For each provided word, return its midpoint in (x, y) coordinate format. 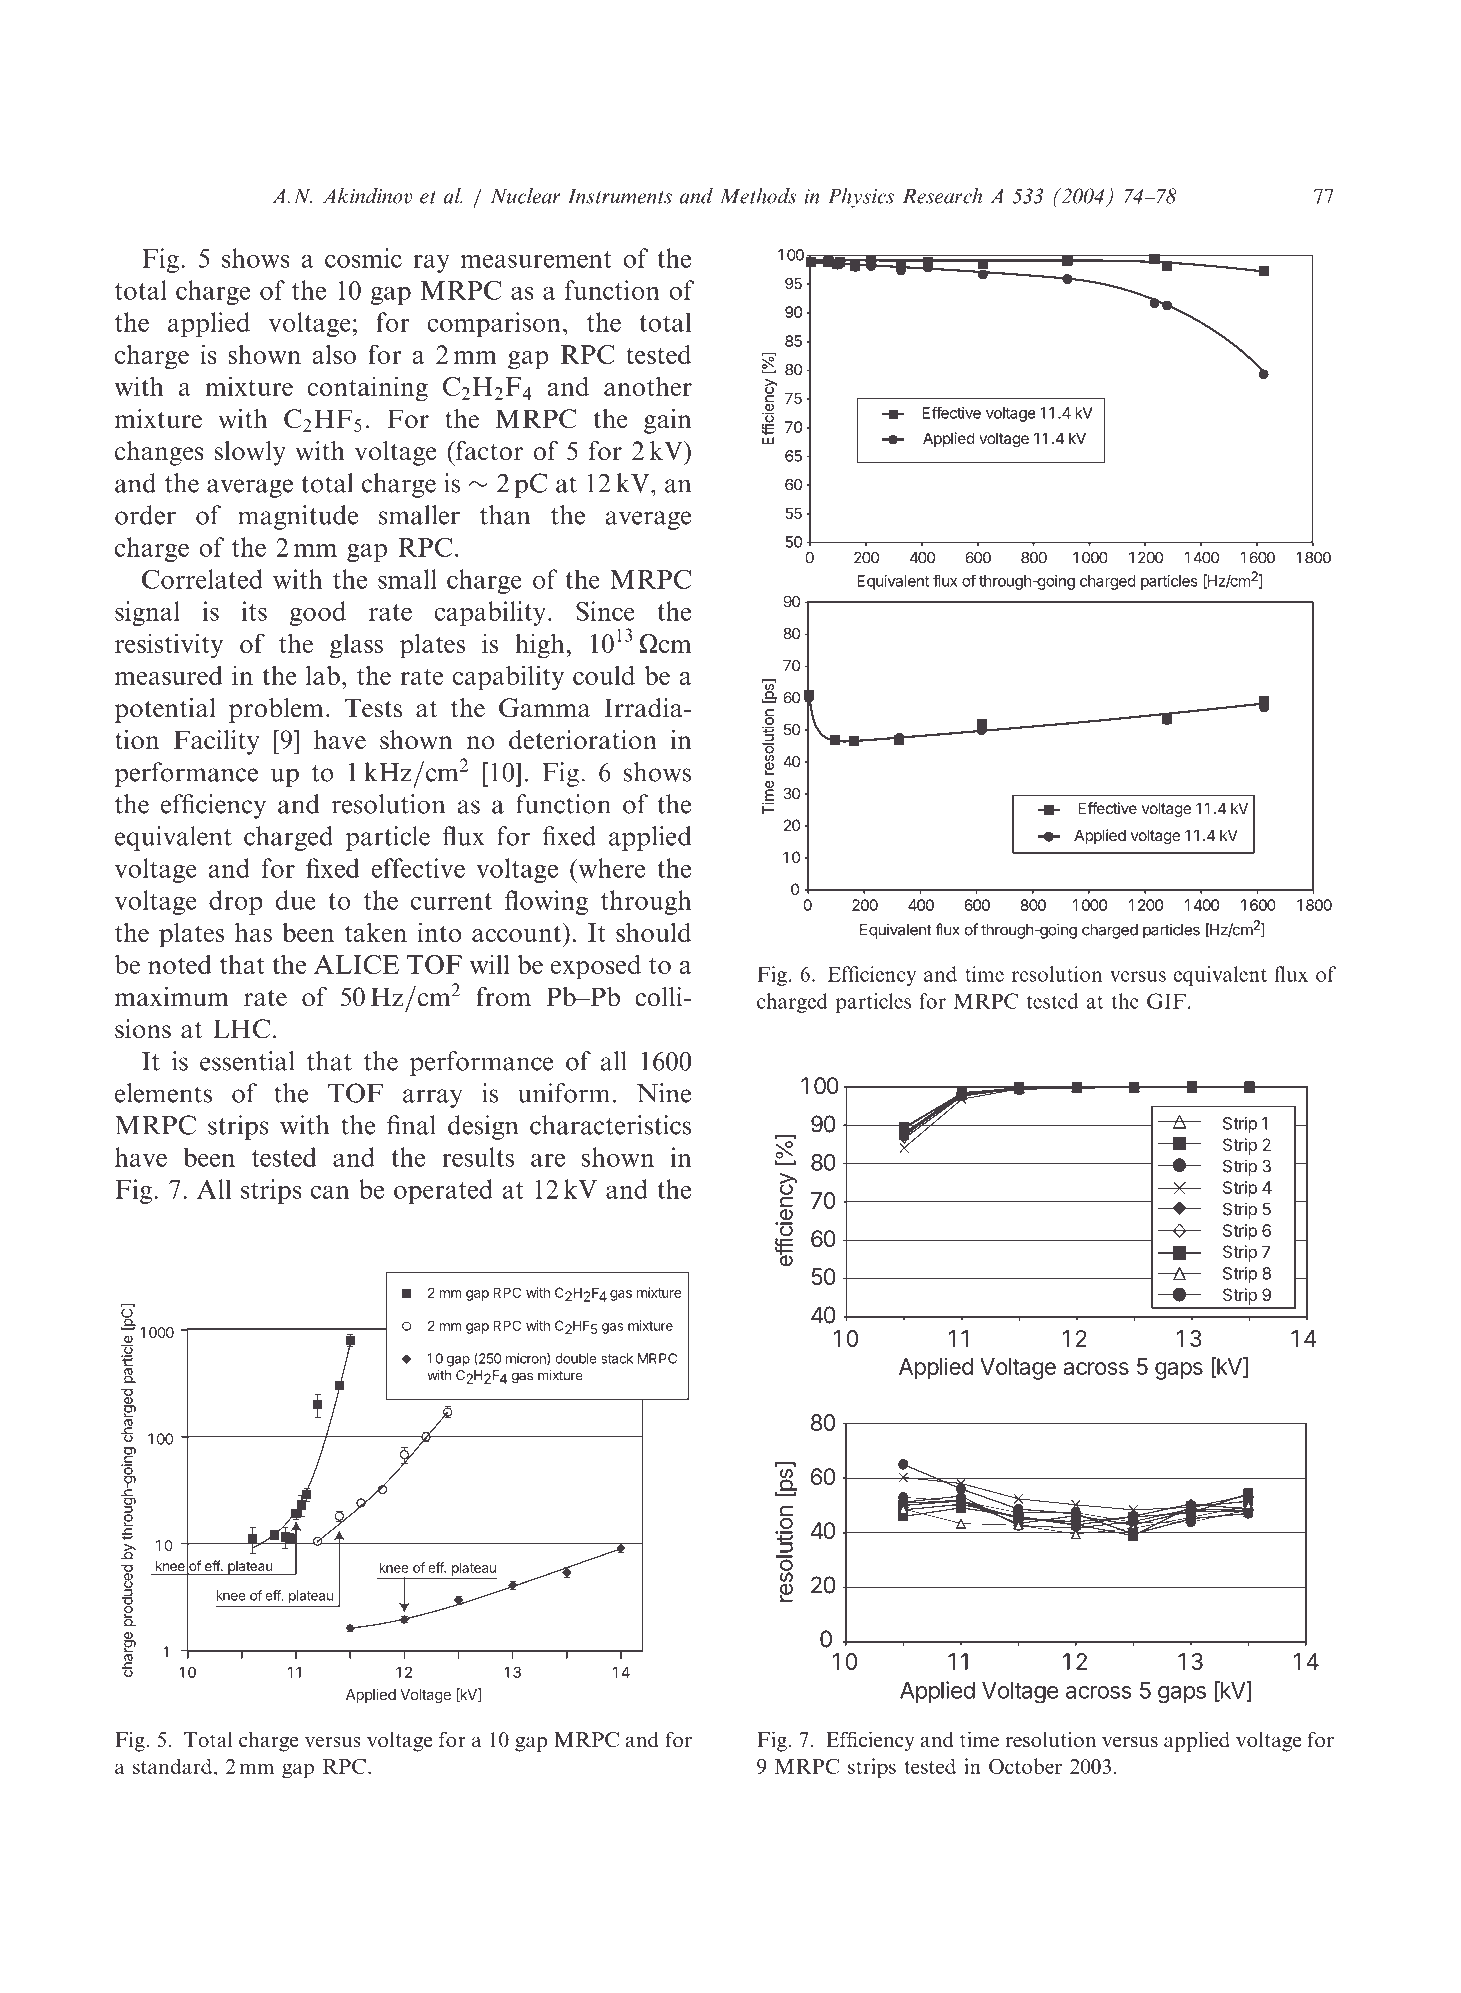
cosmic (363, 258)
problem (276, 710)
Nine (664, 1093)
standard (172, 1766)
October (1025, 1766)
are (548, 1160)
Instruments (620, 196)
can (330, 1192)
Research (942, 196)
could (604, 675)
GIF (1166, 1001)
